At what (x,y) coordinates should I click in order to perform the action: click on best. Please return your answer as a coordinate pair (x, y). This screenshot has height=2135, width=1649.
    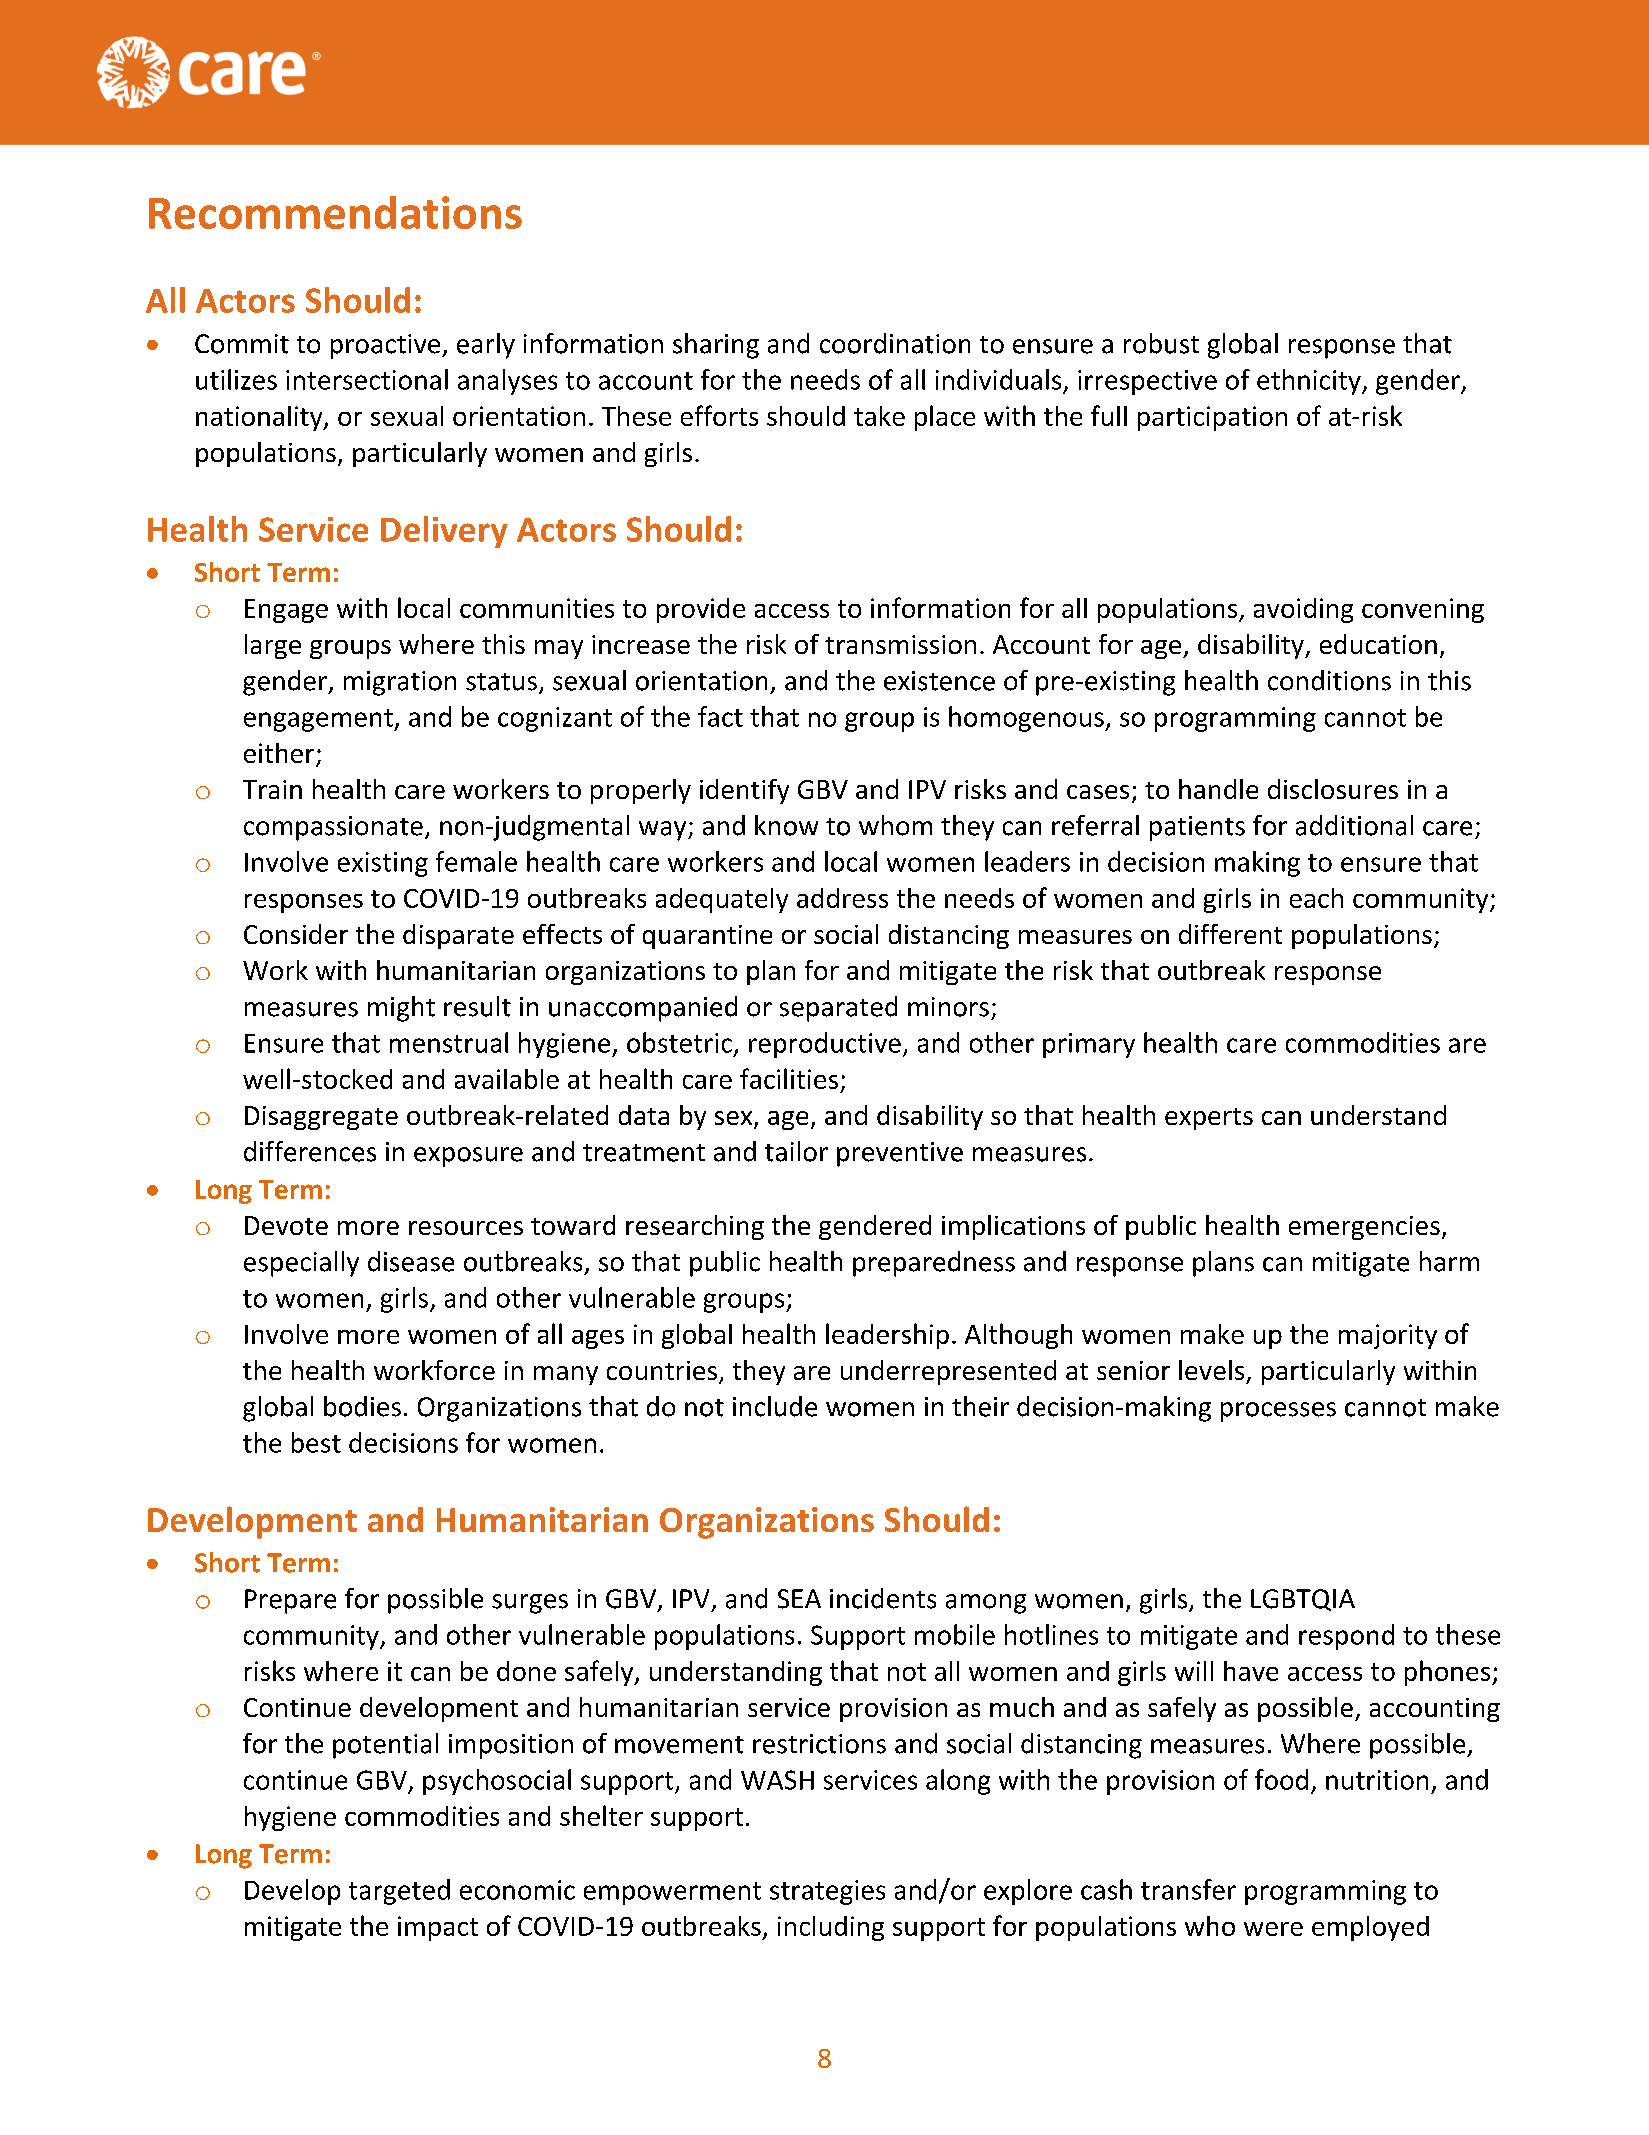
    Looking at the image, I should click on (316, 1442).
